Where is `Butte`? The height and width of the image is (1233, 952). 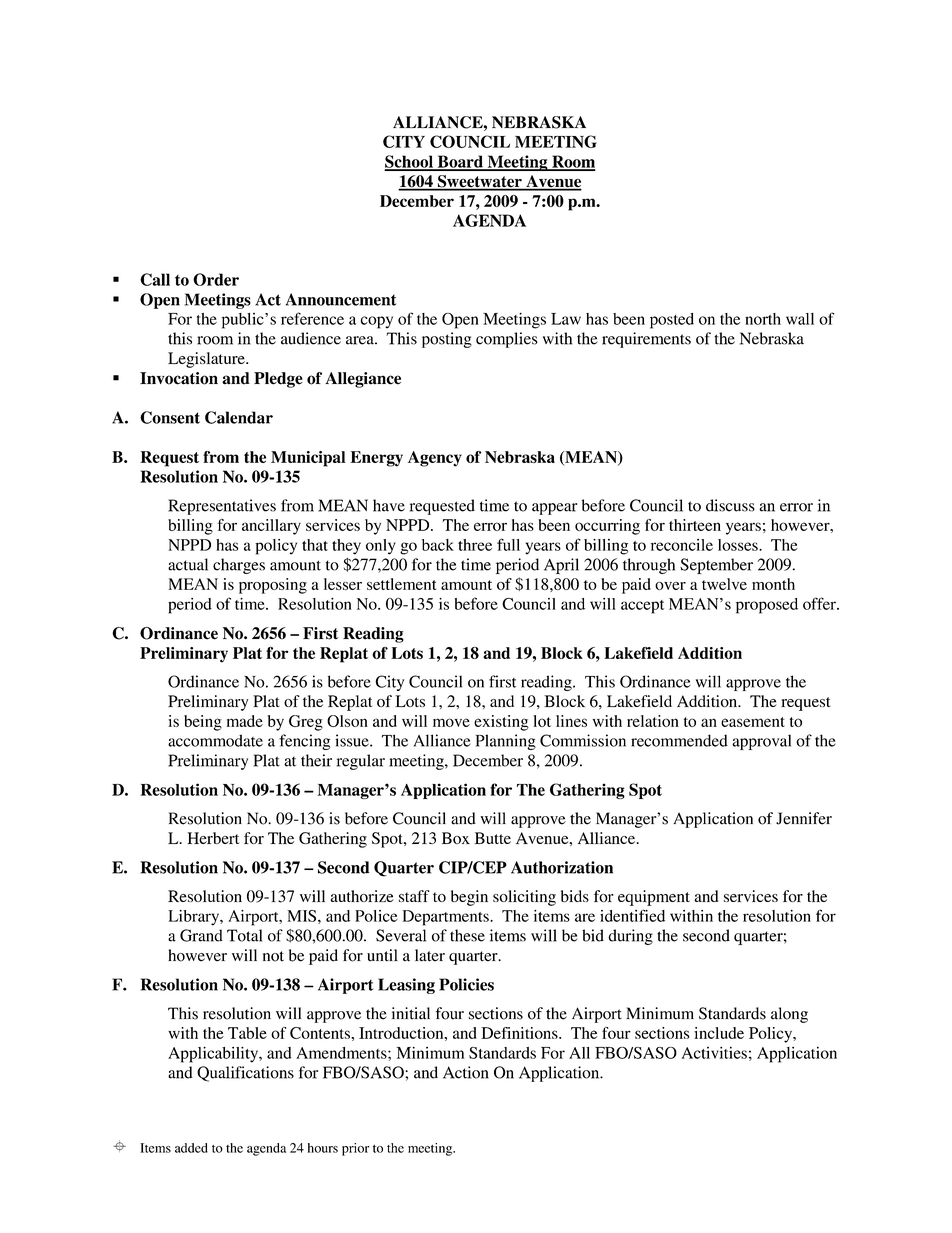 Butte is located at coordinates (492, 838).
